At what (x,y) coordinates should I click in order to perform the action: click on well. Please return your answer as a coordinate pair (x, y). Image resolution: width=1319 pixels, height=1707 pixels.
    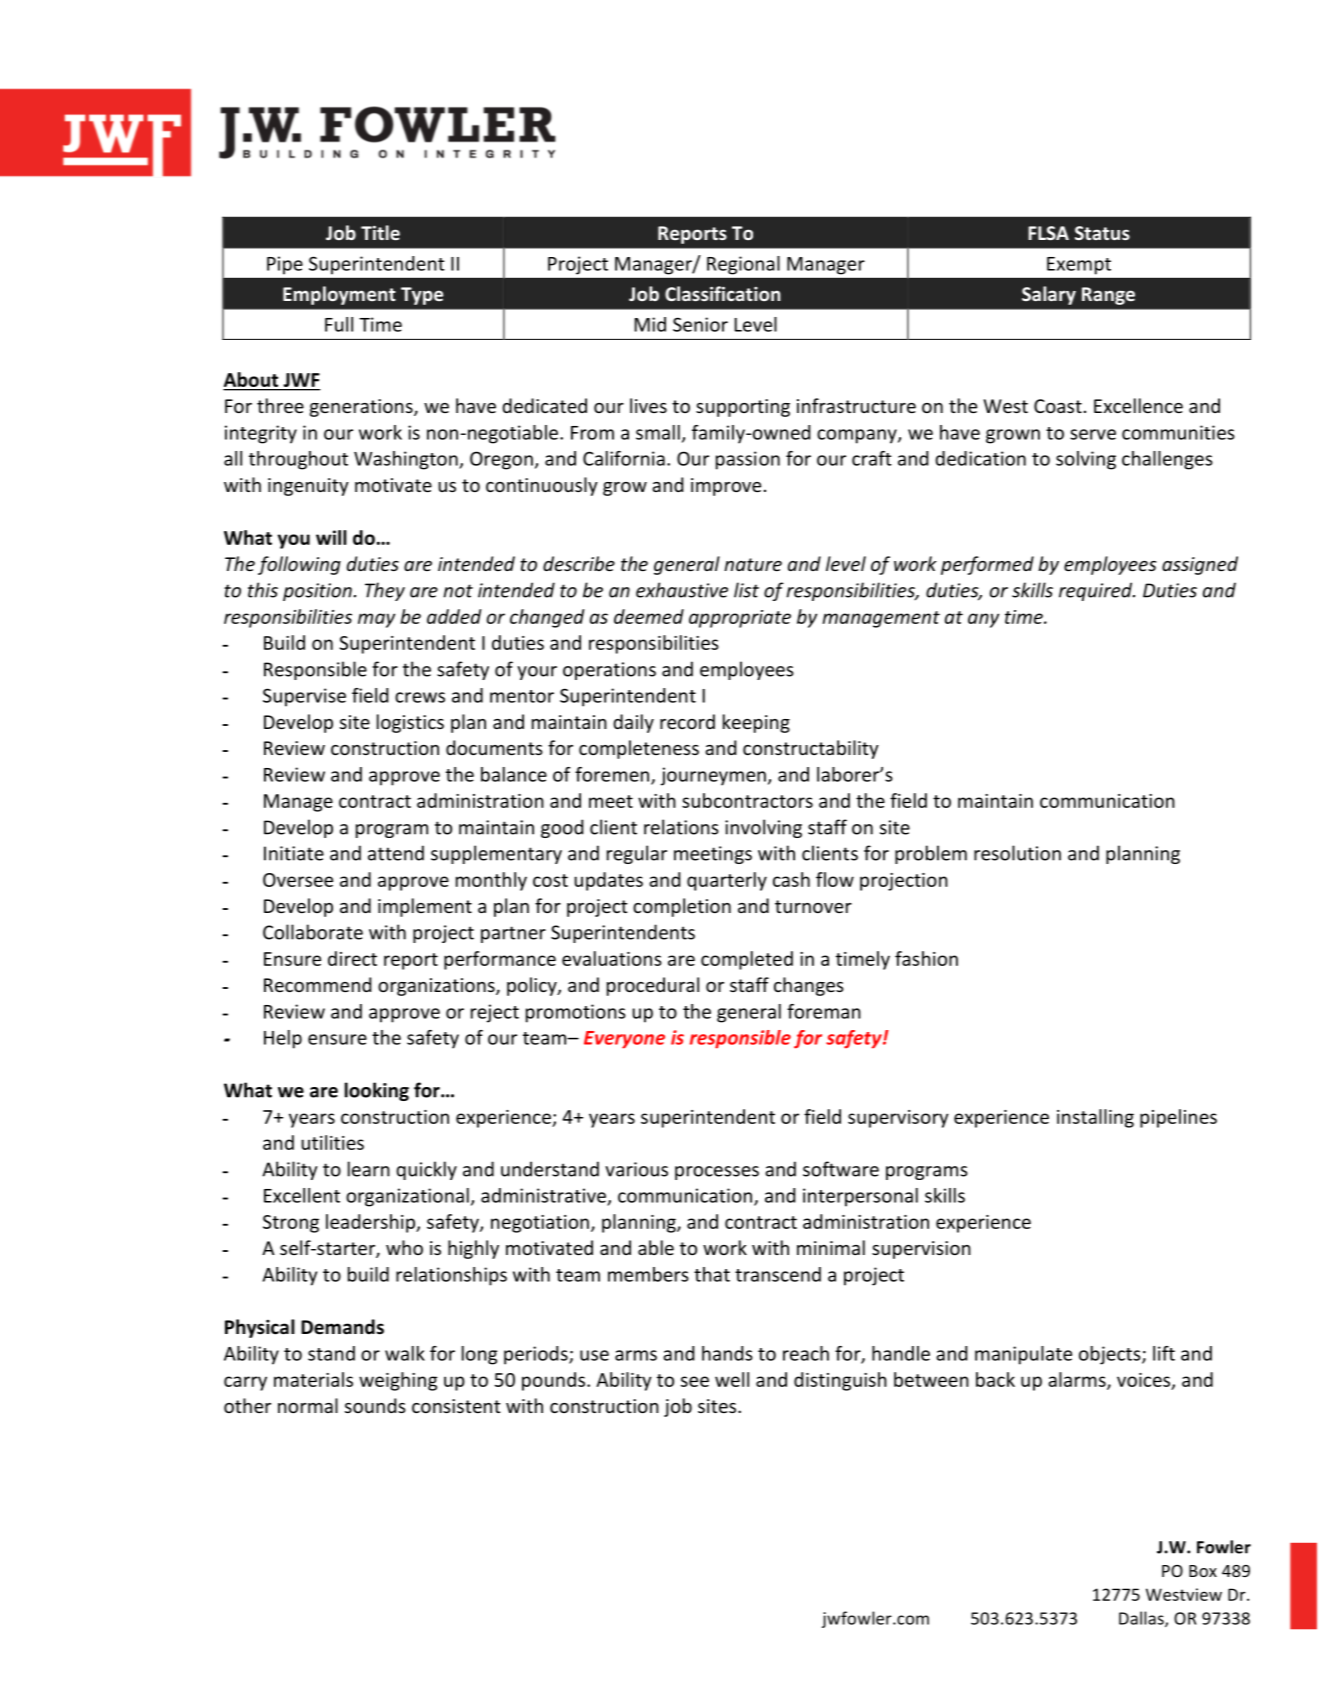
    Looking at the image, I should click on (732, 1379).
